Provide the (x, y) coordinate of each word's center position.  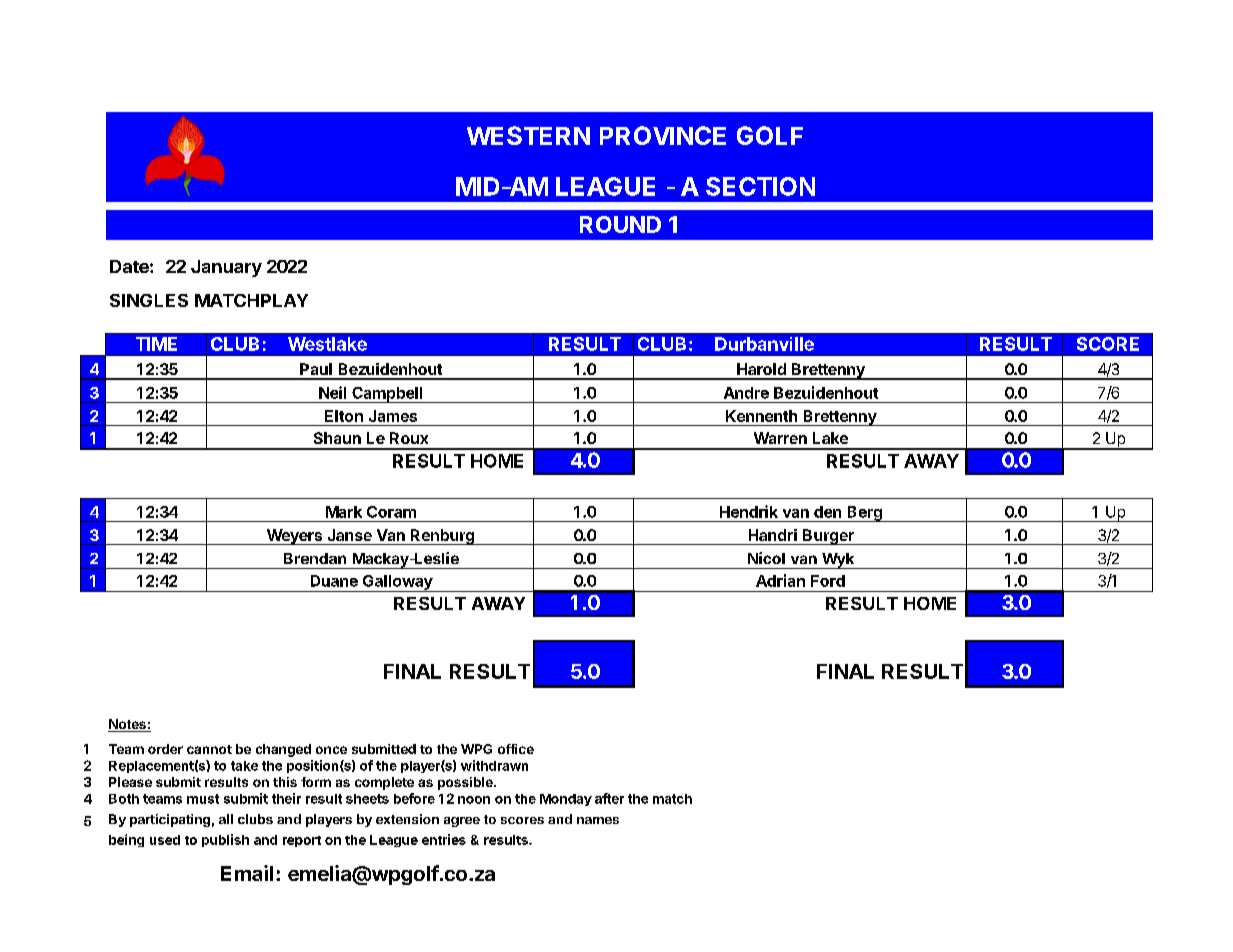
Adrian (780, 580)
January (226, 268)
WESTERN (528, 135)
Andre (746, 393)
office (516, 749)
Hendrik (749, 511)
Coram (391, 512)
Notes (128, 725)
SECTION (760, 186)
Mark (344, 512)
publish (225, 840)
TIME (156, 344)
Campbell (387, 395)
